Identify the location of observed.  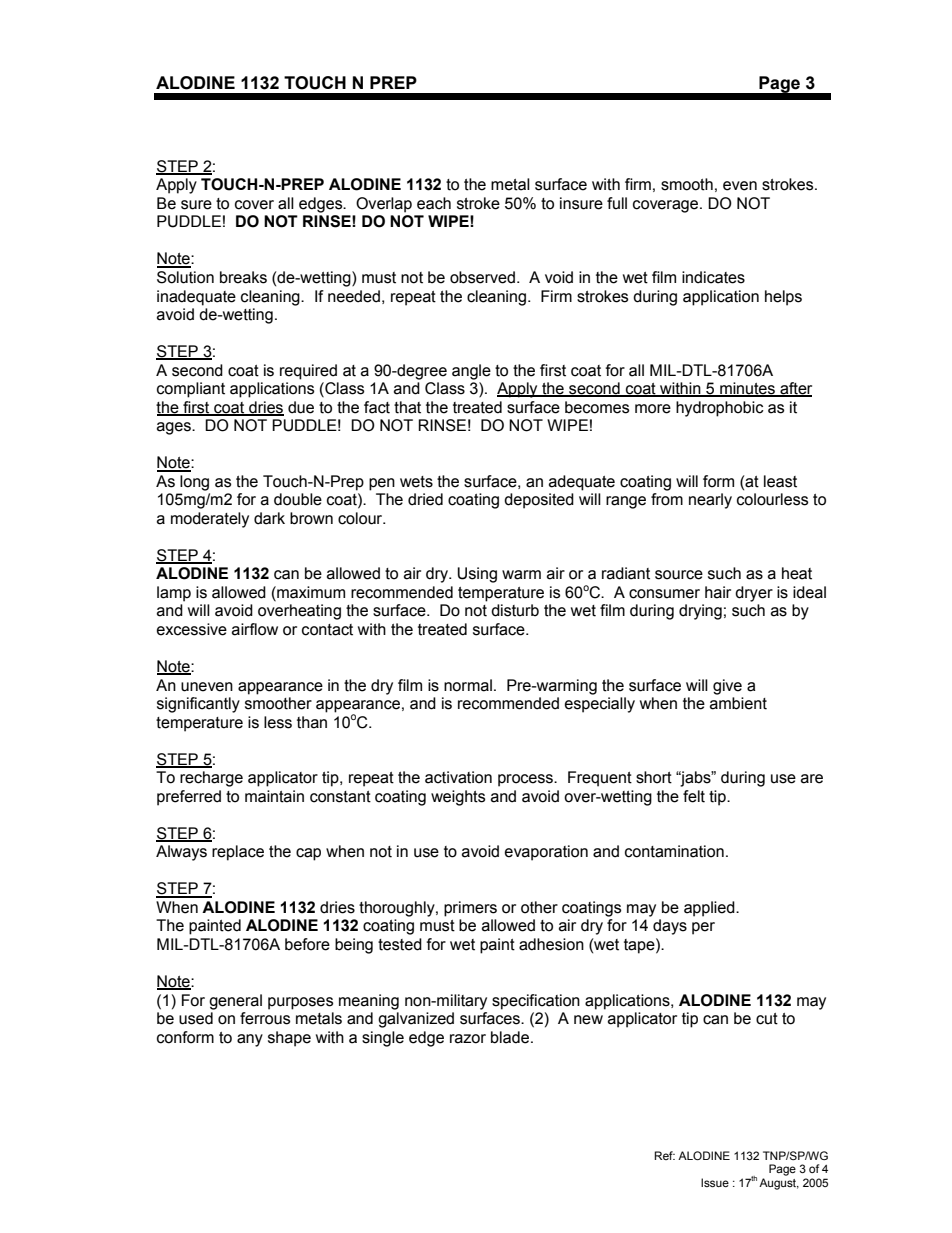
(482, 277).
